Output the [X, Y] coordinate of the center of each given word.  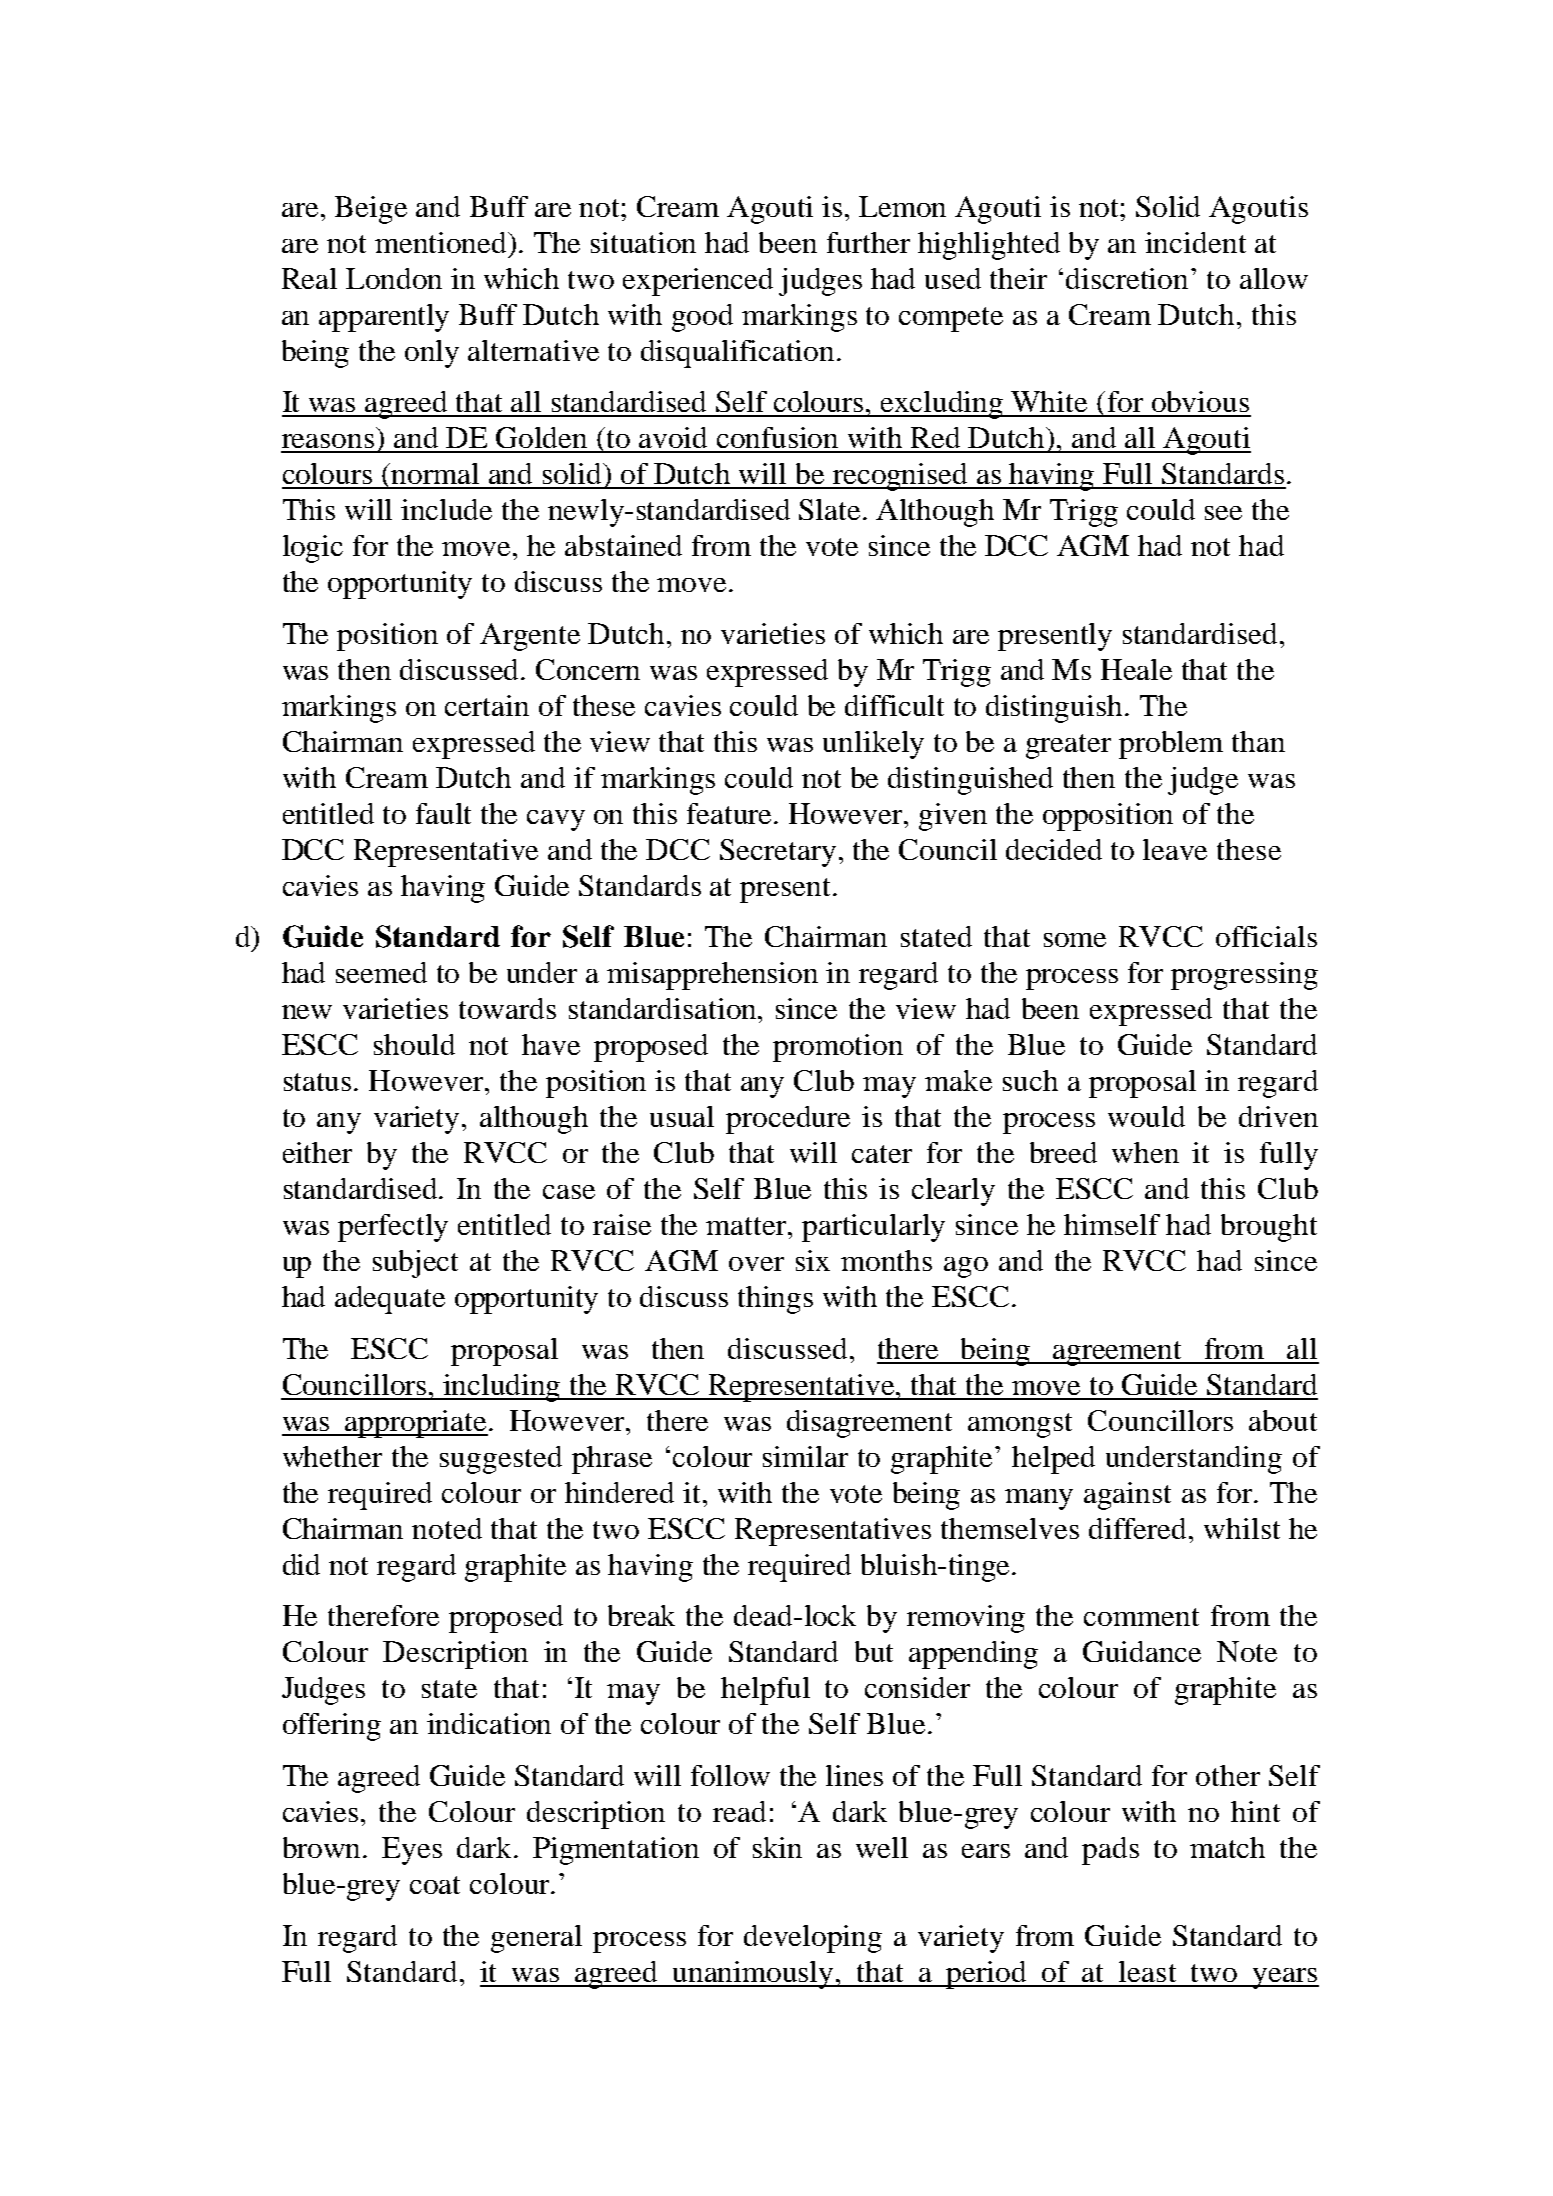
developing [813, 1939]
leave [1175, 849]
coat [435, 1885]
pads [1110, 1851]
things [775, 1300]
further [868, 242]
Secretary [778, 853]
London [394, 278]
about [1283, 1420]
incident [1195, 242]
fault [443, 813]
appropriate [416, 1424]
